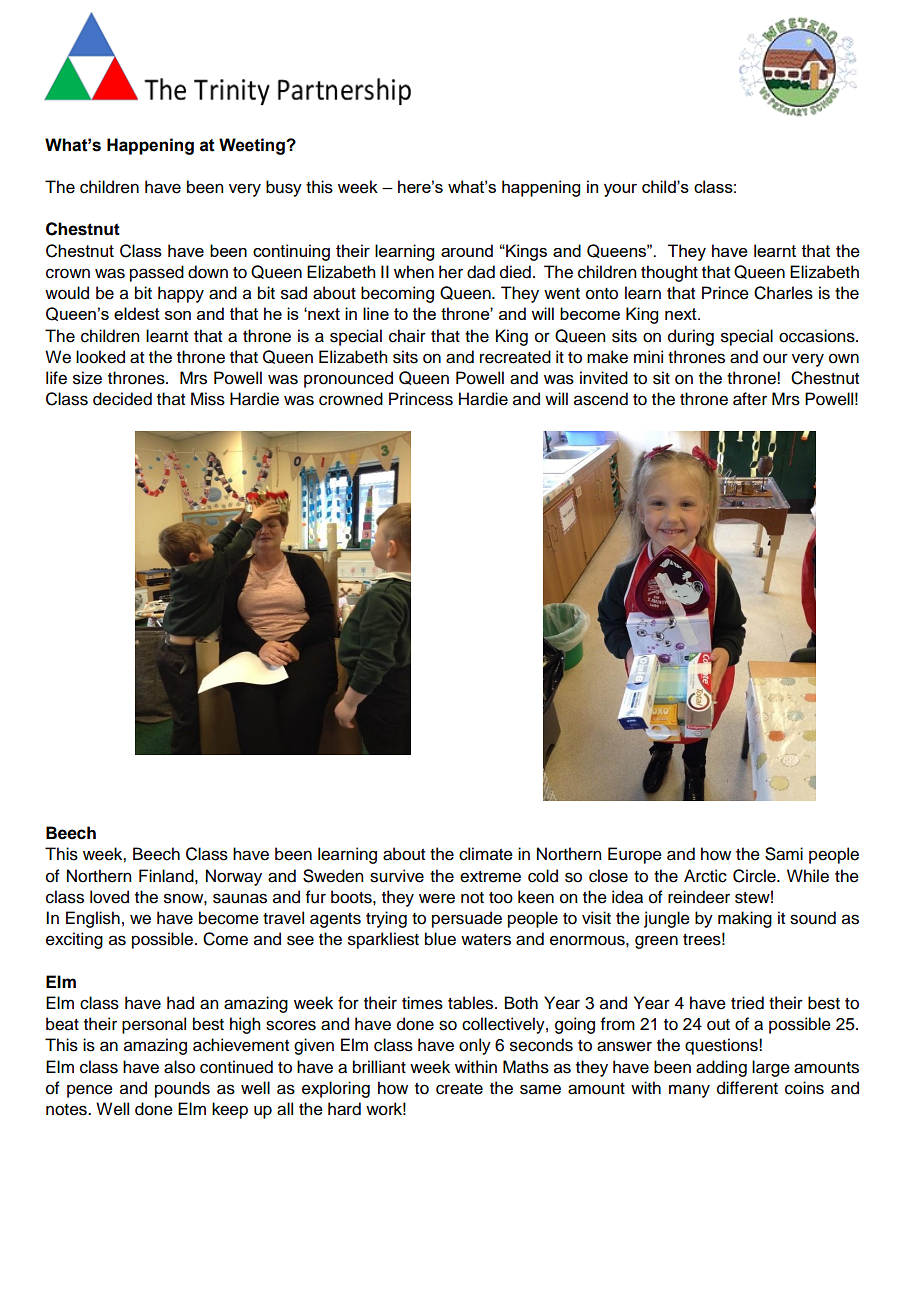 This document has width=924, height=1308. Describe the element at coordinates (467, 250) in the document. I see `around` at that location.
